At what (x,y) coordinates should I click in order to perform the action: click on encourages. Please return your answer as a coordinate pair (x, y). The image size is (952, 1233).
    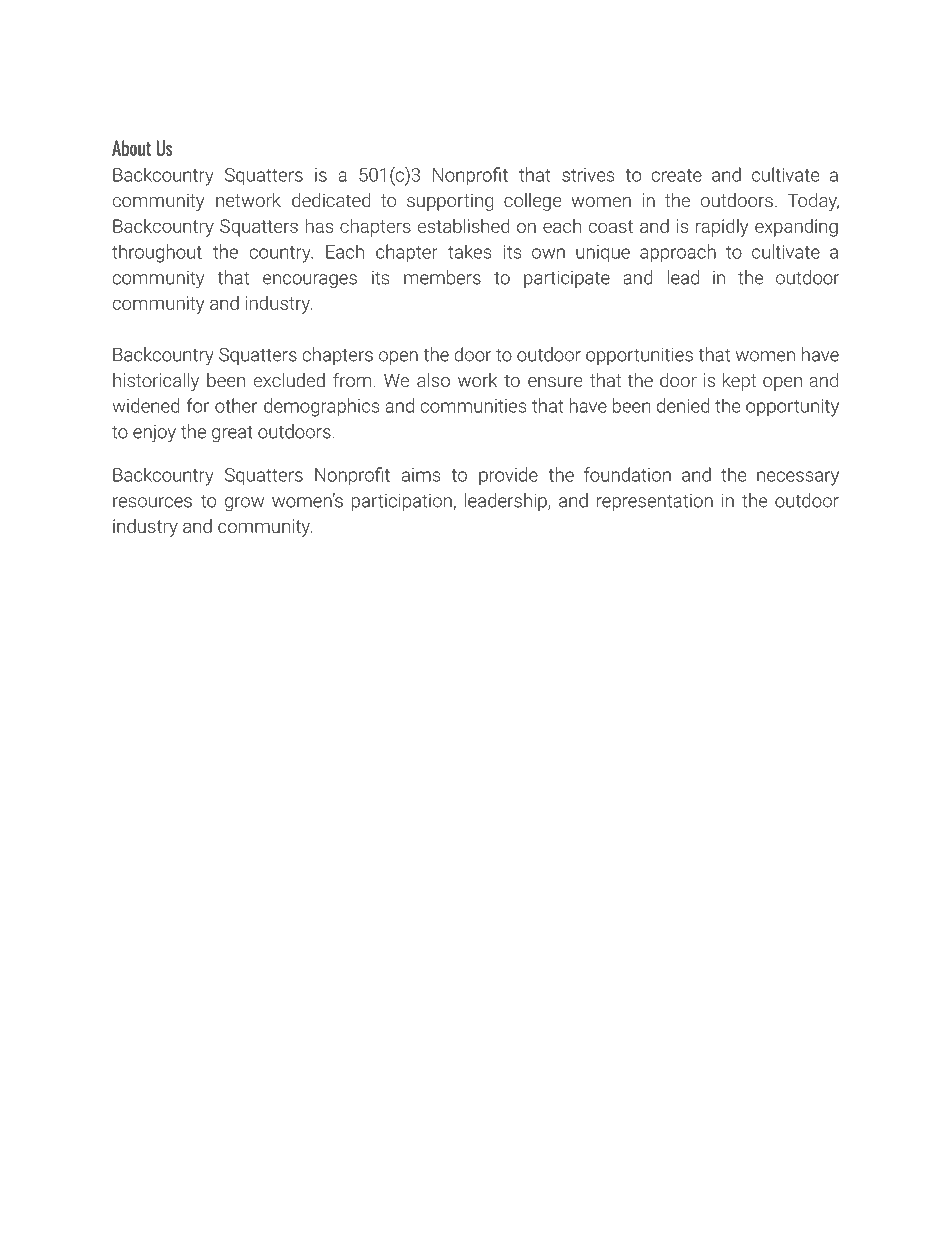
    Looking at the image, I should click on (310, 281).
